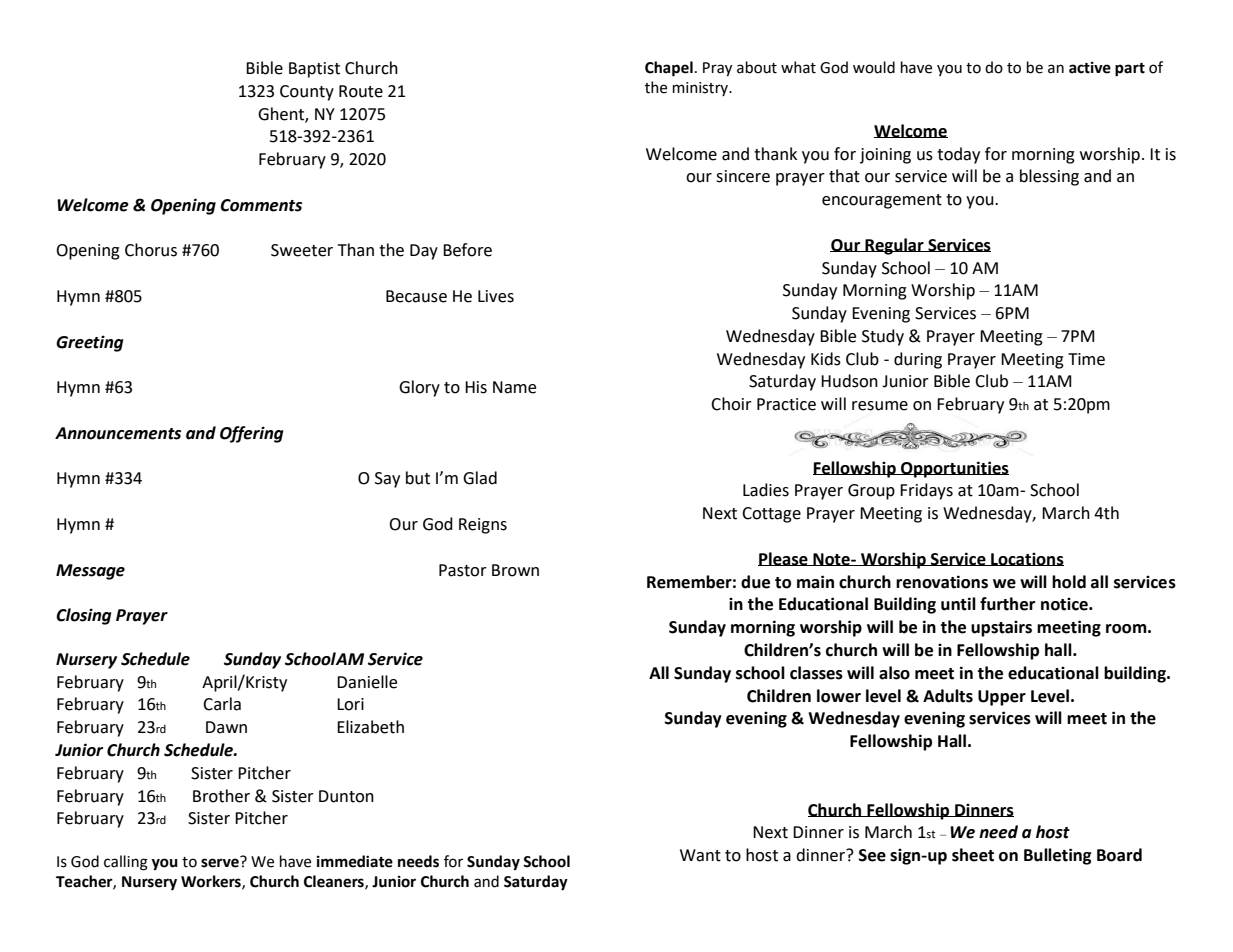 This screenshot has height=952, width=1233. I want to click on Opportunities, so click(954, 469).
